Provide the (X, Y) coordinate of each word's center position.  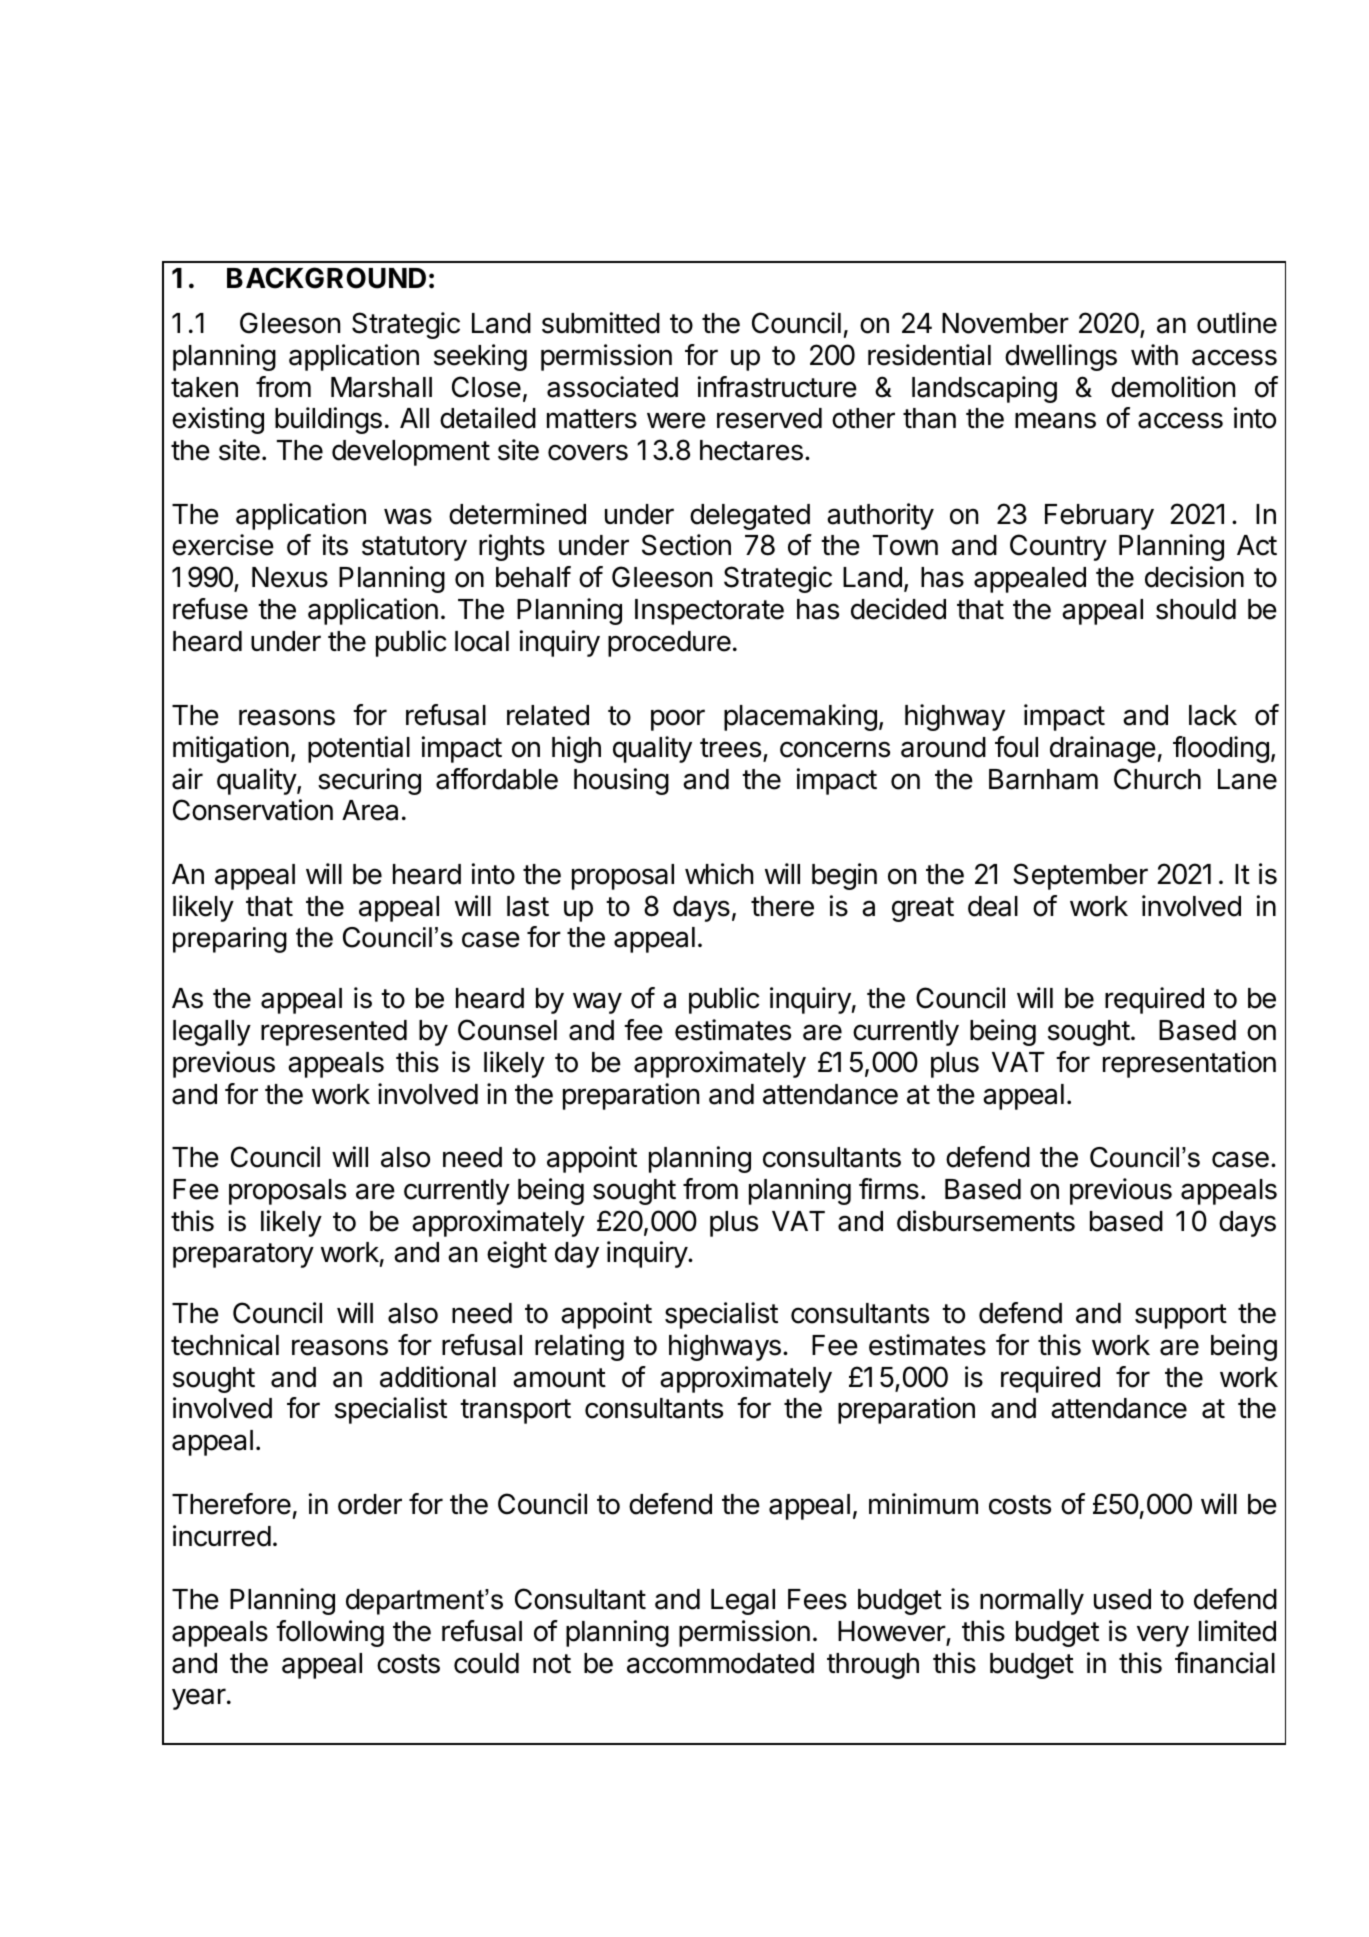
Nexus (290, 577)
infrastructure (777, 387)
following (330, 1633)
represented (334, 1033)
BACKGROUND (326, 278)
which (719, 874)
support (1181, 1316)
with (1154, 354)
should (1196, 609)
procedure (669, 644)
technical (225, 1345)
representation (1189, 1064)
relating (579, 1347)
